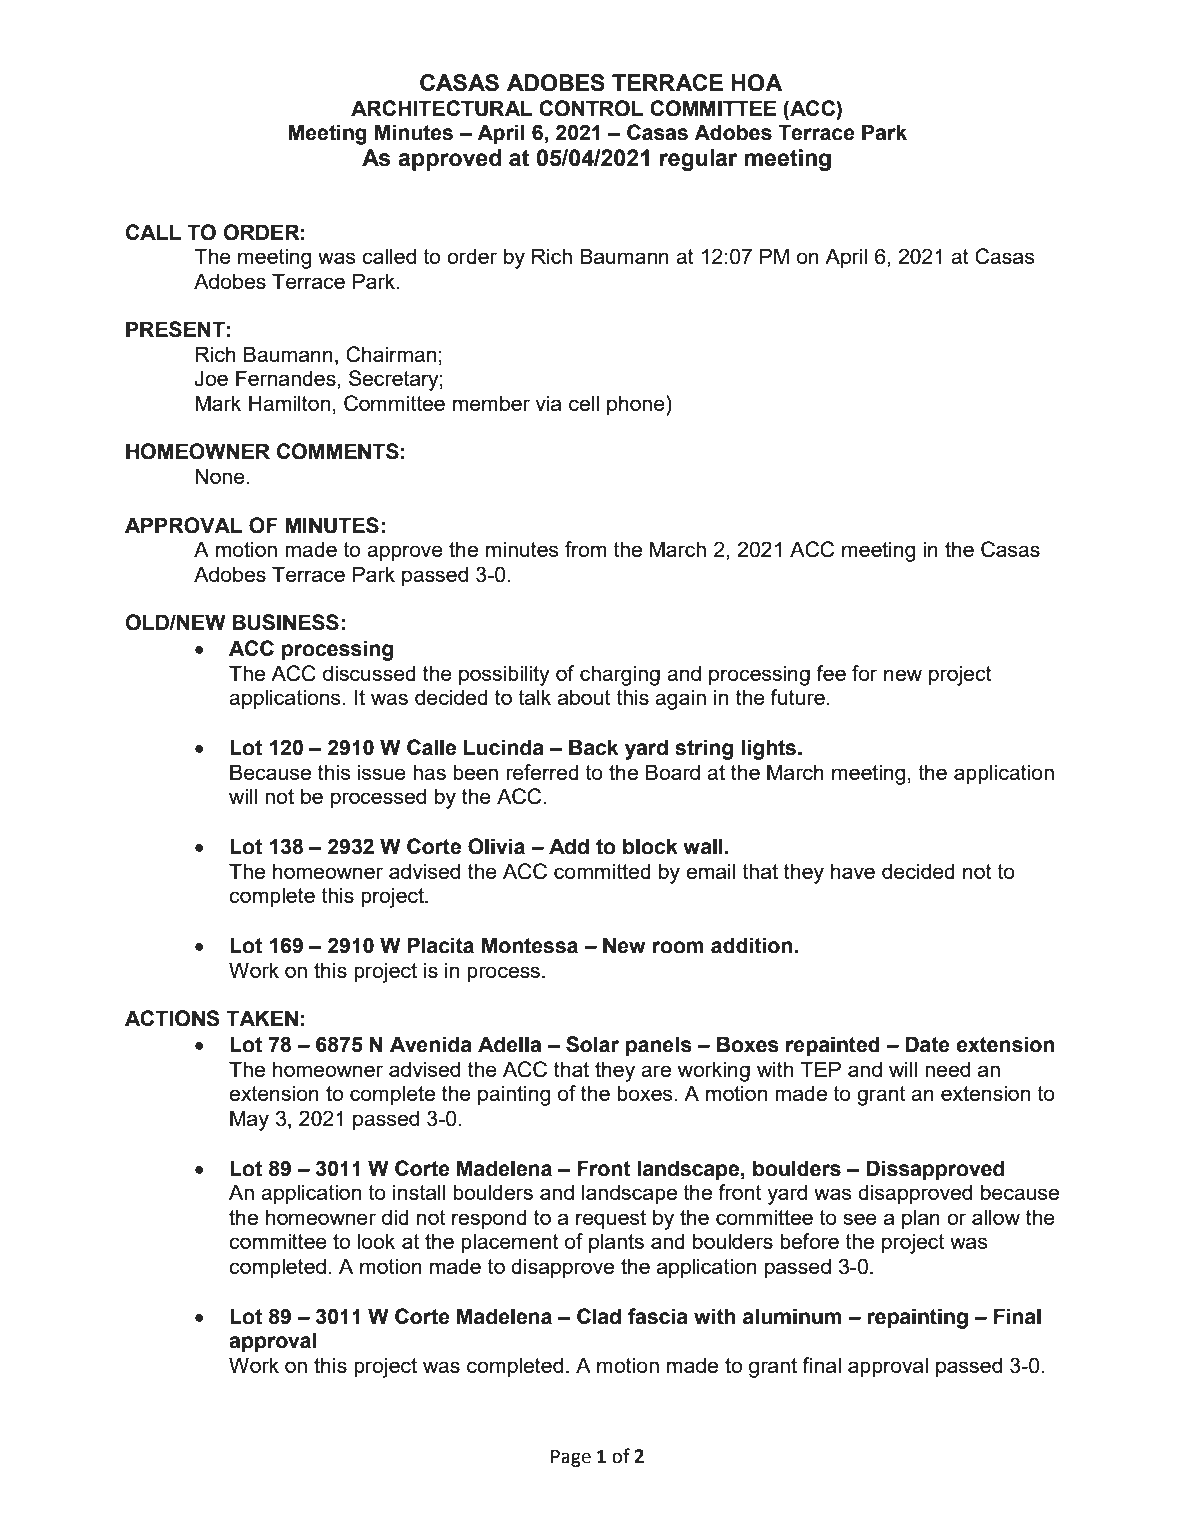 Image resolution: width=1181 pixels, height=1528 pixels. I want to click on ARCHITECTURAL, so click(441, 108).
